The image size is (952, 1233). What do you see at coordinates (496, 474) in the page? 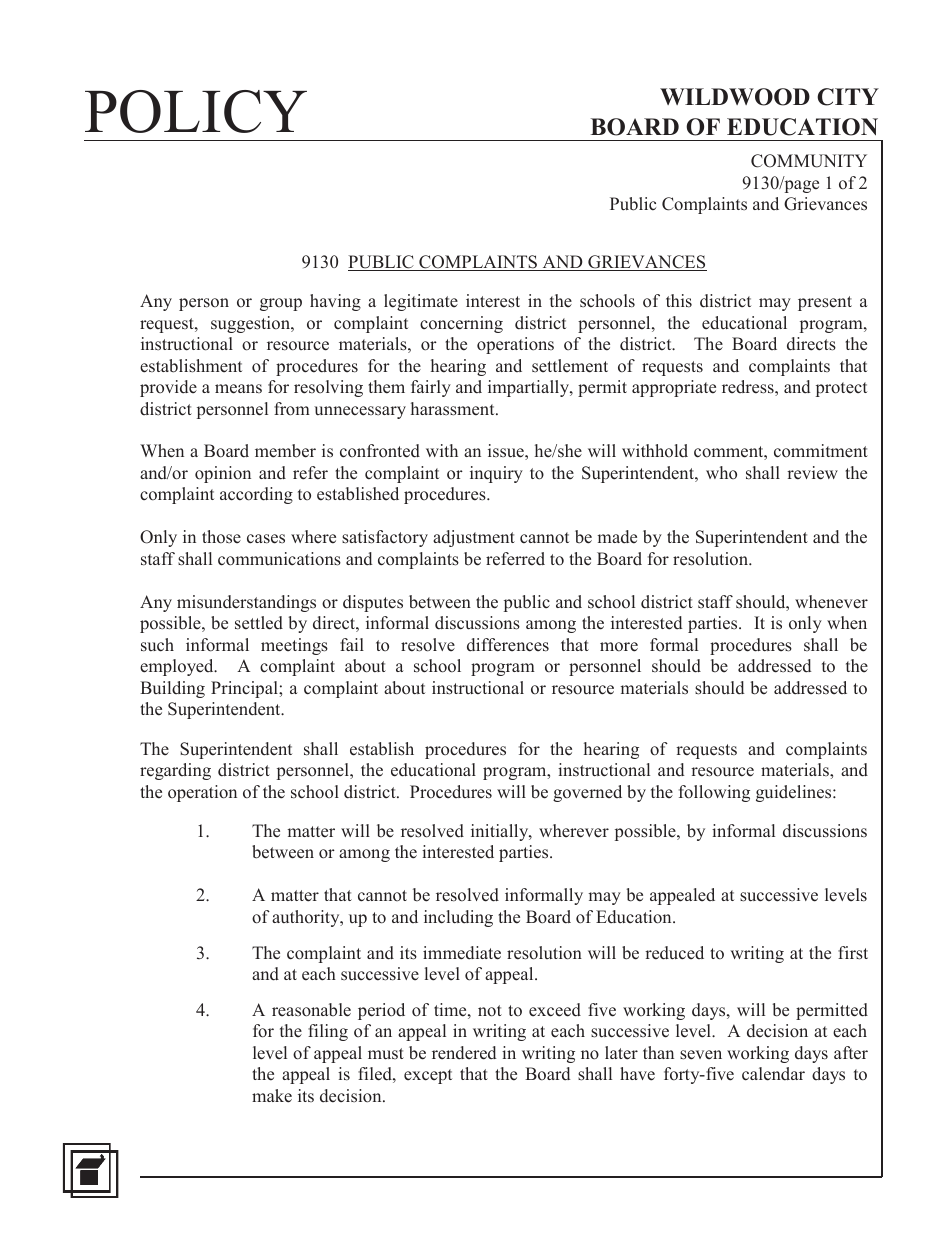
I see `inquiry` at bounding box center [496, 474].
